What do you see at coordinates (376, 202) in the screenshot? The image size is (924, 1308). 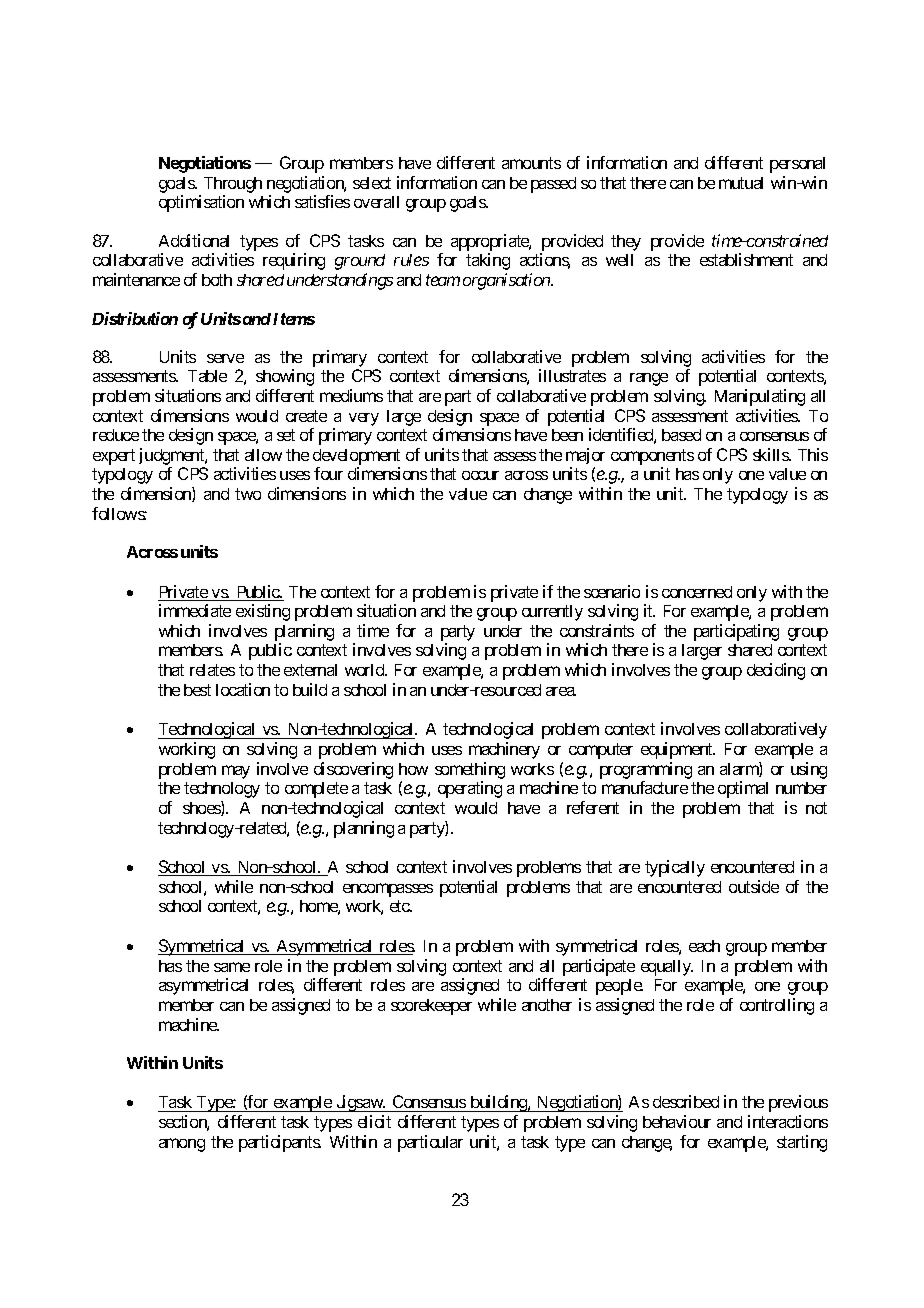 I see `overall` at bounding box center [376, 202].
